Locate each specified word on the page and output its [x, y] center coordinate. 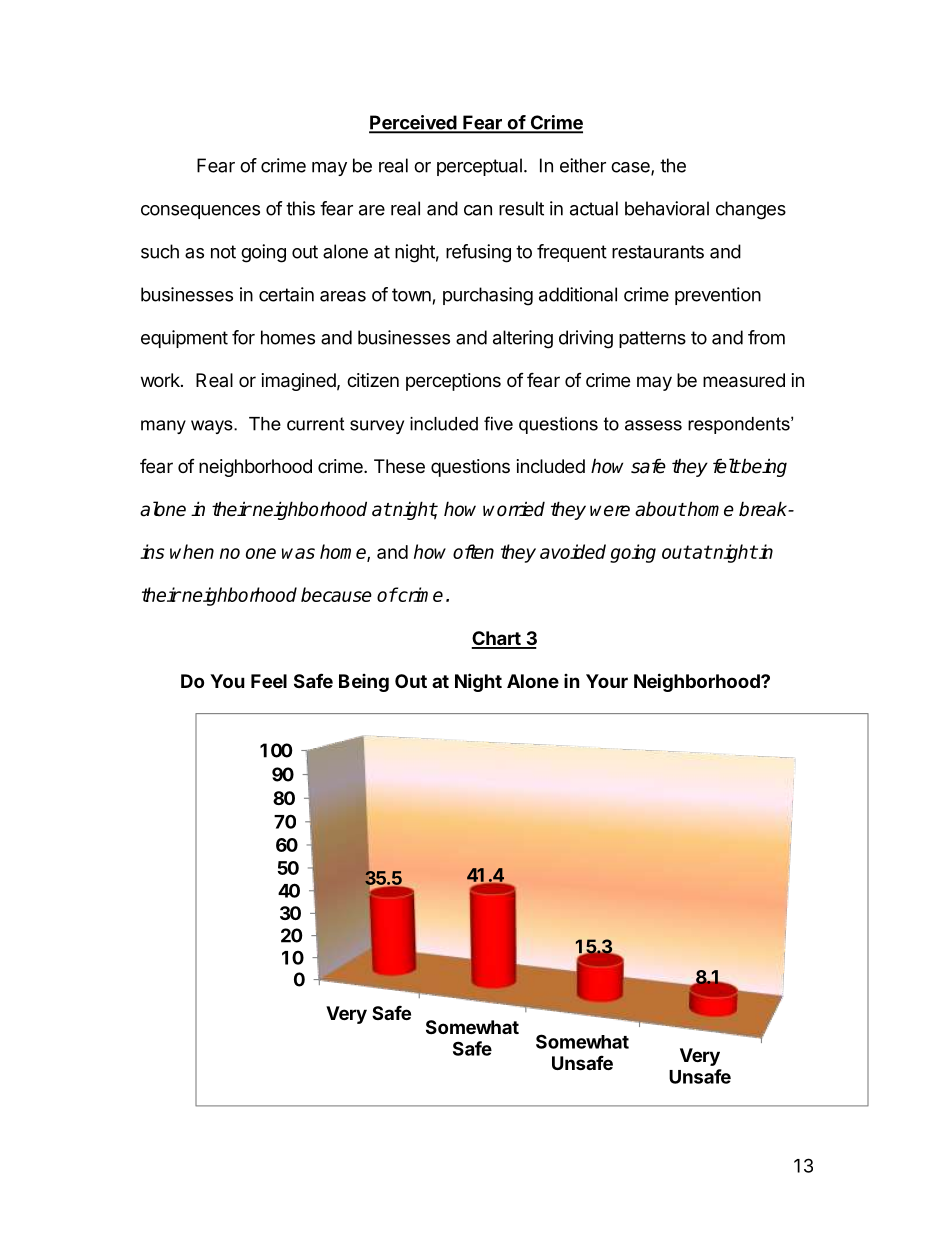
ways [213, 427]
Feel [269, 681]
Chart [497, 639]
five [498, 423]
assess [653, 425]
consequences [200, 212]
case [631, 168]
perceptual [479, 167]
